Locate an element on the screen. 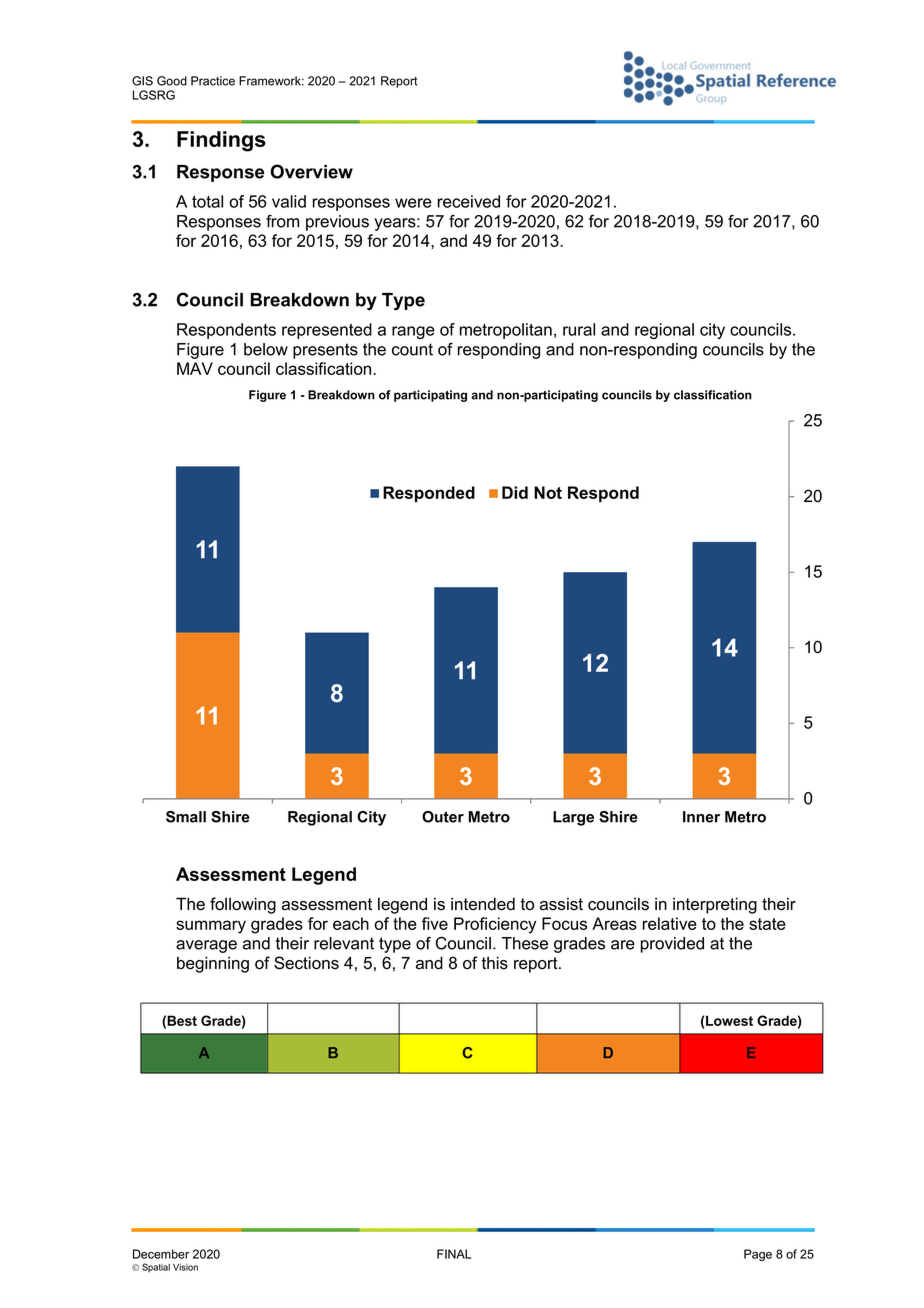 The height and width of the screenshot is (1308, 924). rural is located at coordinates (579, 329).
